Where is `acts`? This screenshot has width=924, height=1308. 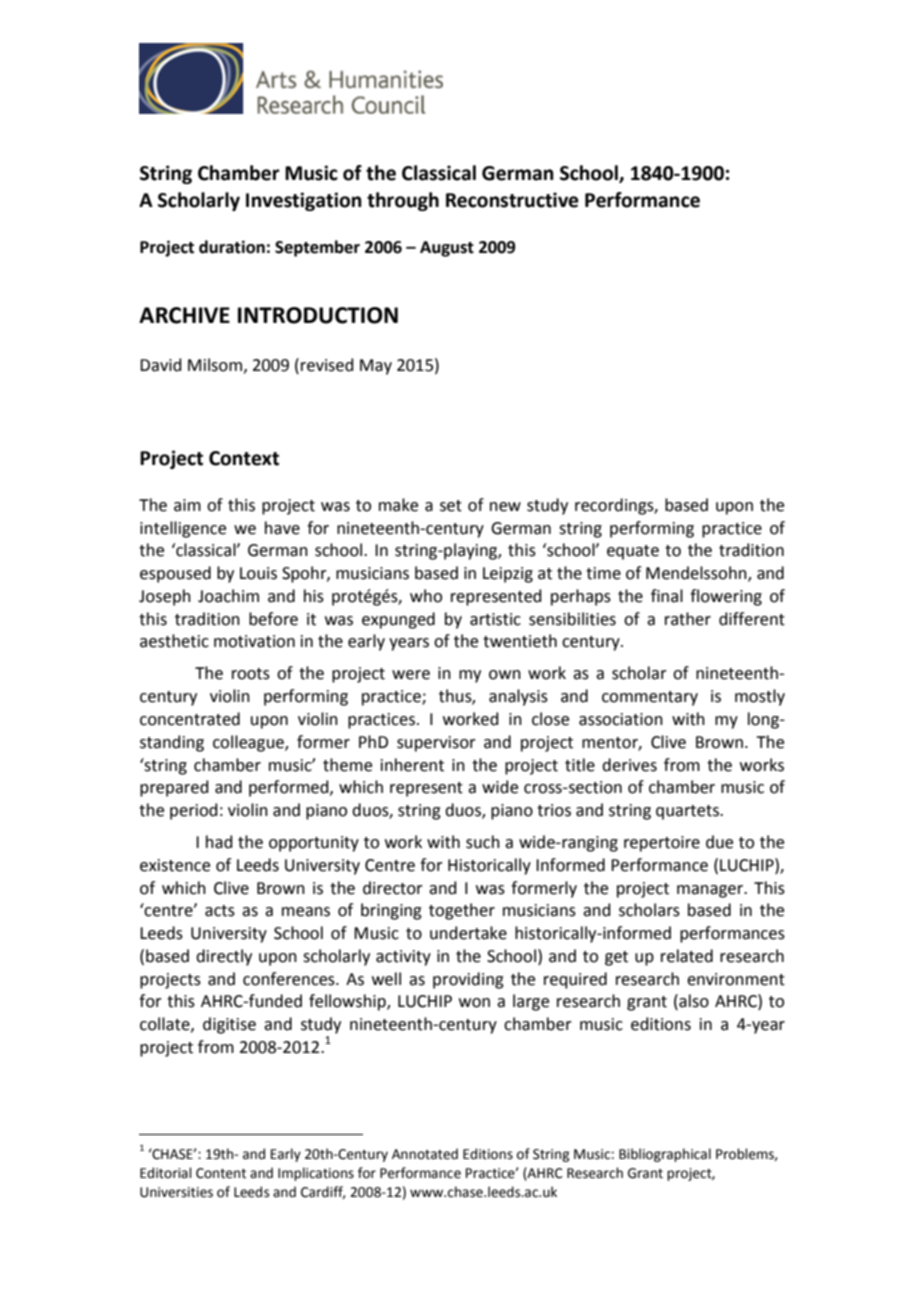
acts is located at coordinates (220, 911).
